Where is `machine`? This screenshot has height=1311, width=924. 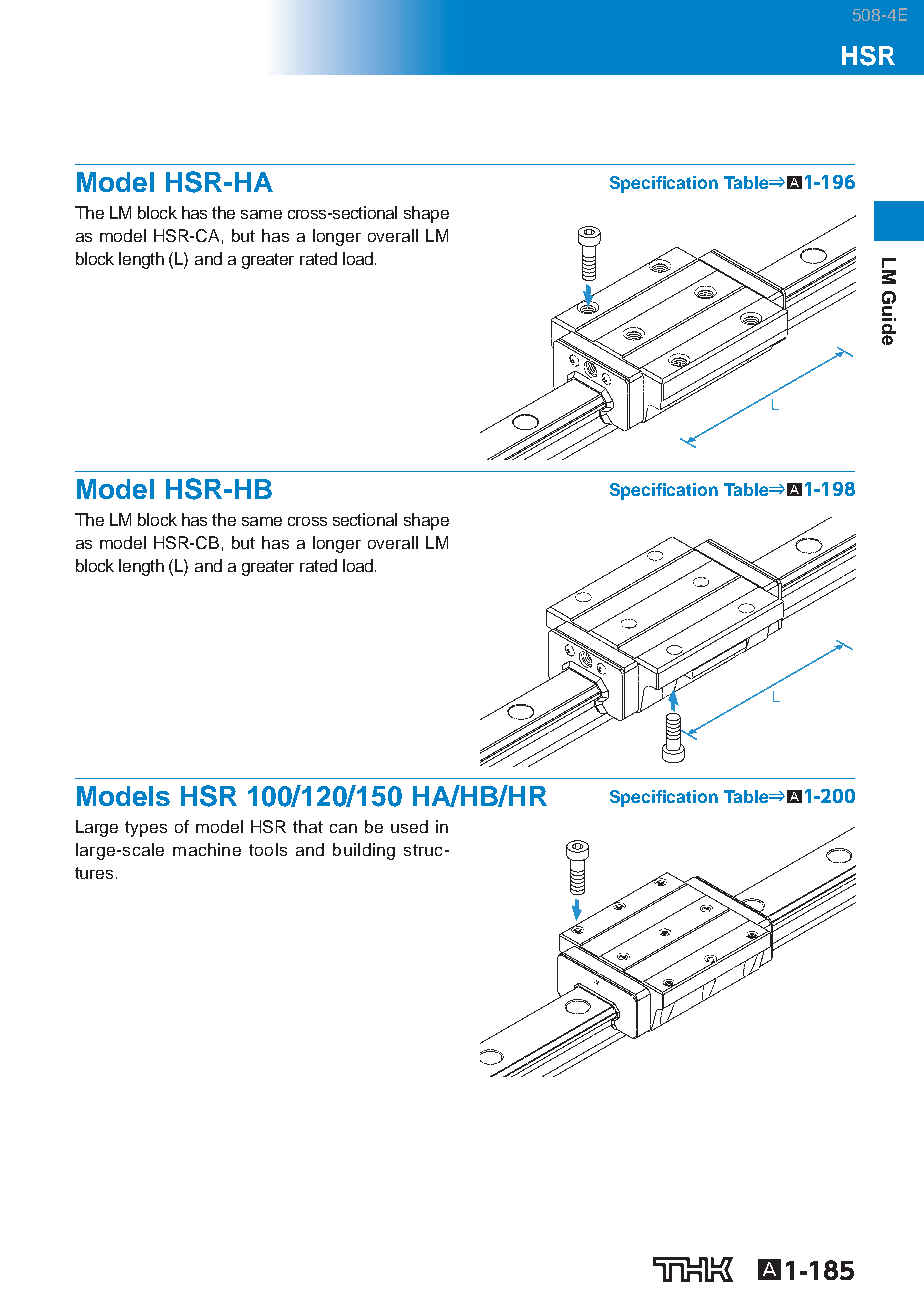 machine is located at coordinates (207, 849).
